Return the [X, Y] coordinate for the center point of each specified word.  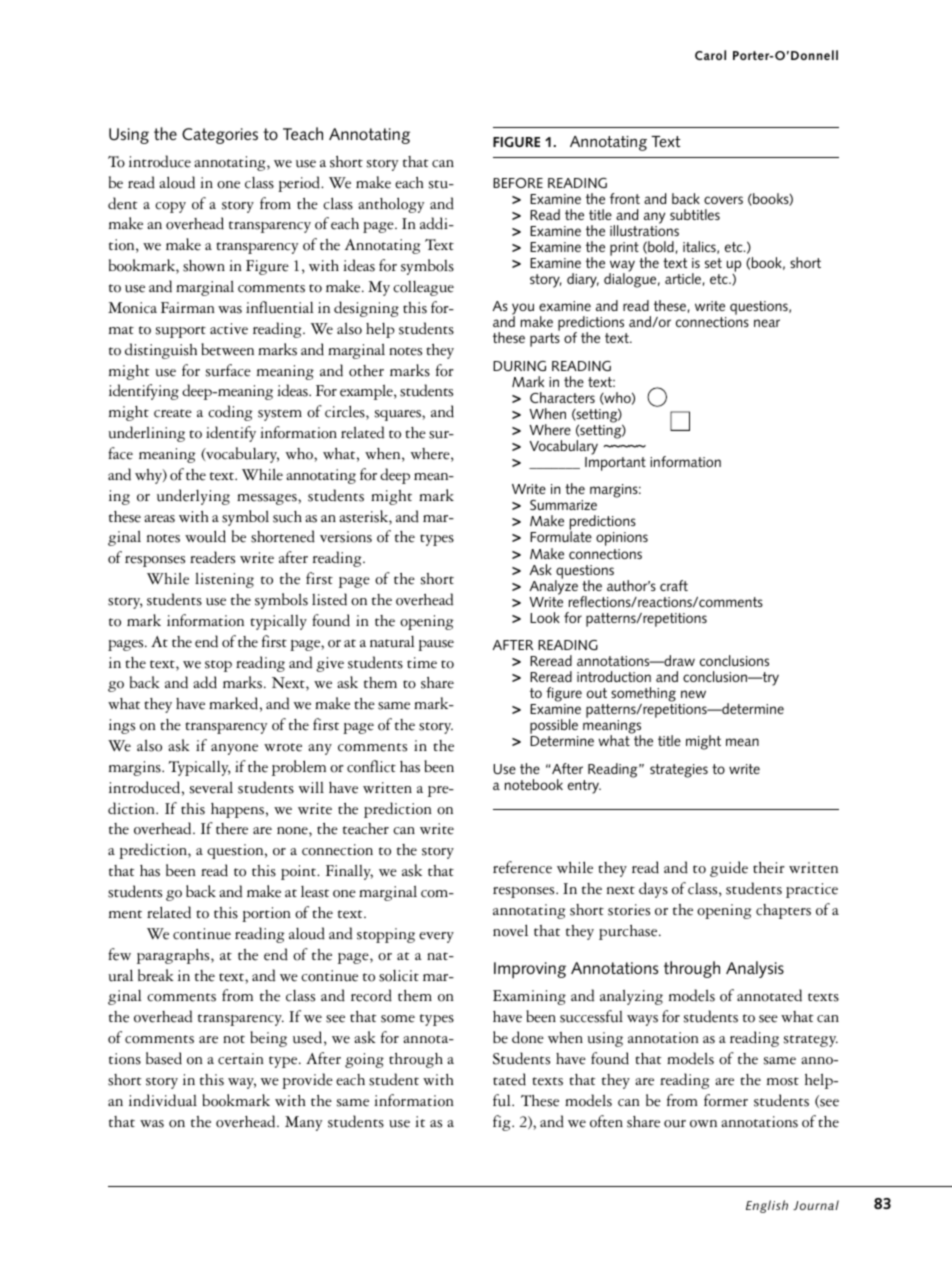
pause [436, 645]
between [228, 349]
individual [163, 1100]
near [767, 323]
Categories [220, 136]
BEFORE [518, 183]
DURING [519, 366]
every [436, 937]
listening [224, 580]
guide [729, 869]
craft [674, 585]
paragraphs [174, 956]
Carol [710, 55]
